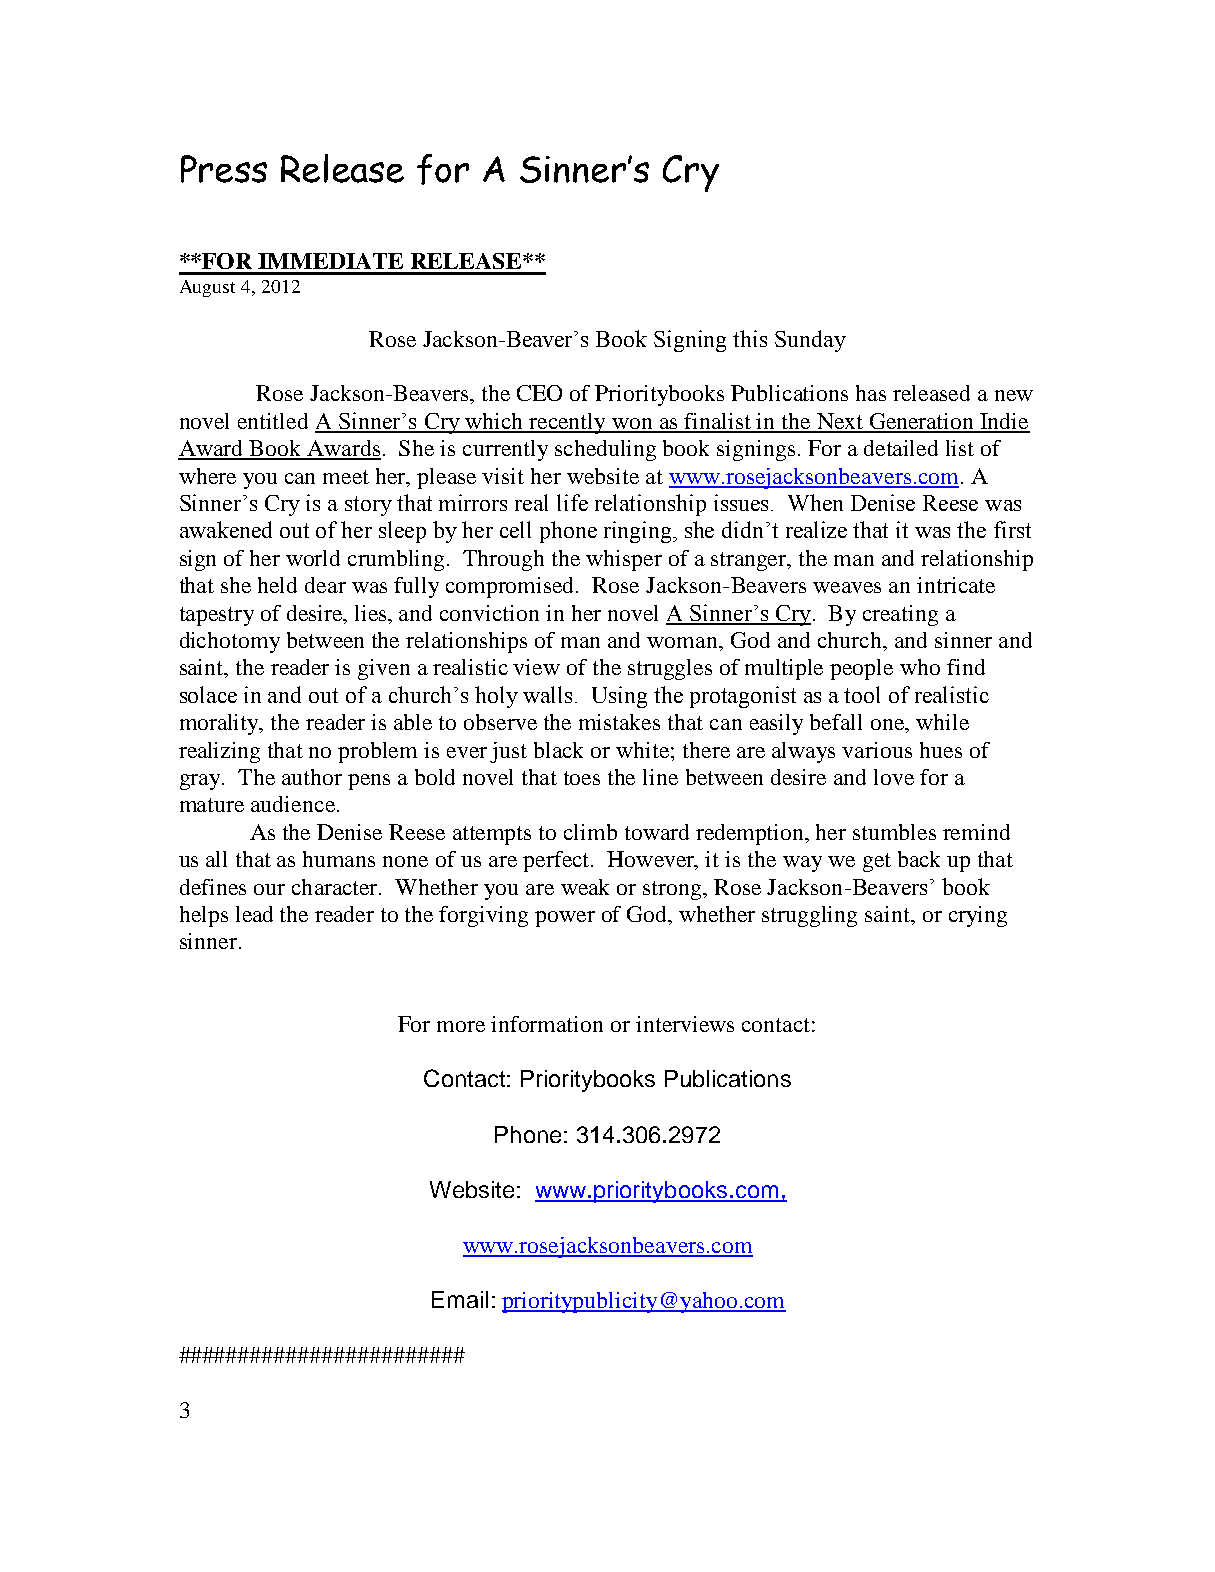  What do you see at coordinates (224, 169) in the page?
I see `Press` at bounding box center [224, 169].
